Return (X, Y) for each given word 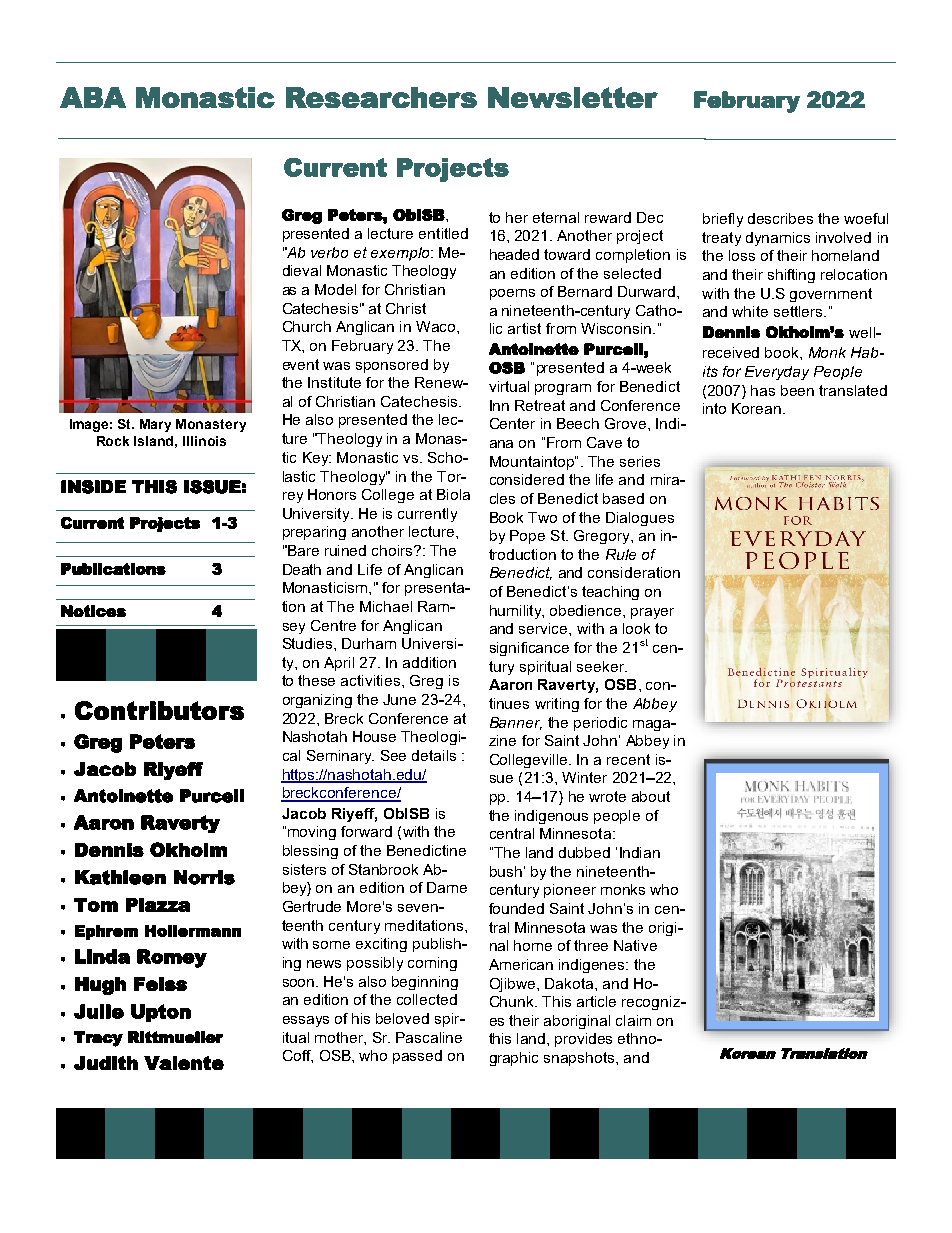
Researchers (381, 97)
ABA (93, 97)
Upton (161, 1013)
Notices (93, 611)
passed (417, 1057)
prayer (652, 613)
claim (633, 1020)
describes (780, 218)
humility (517, 612)
